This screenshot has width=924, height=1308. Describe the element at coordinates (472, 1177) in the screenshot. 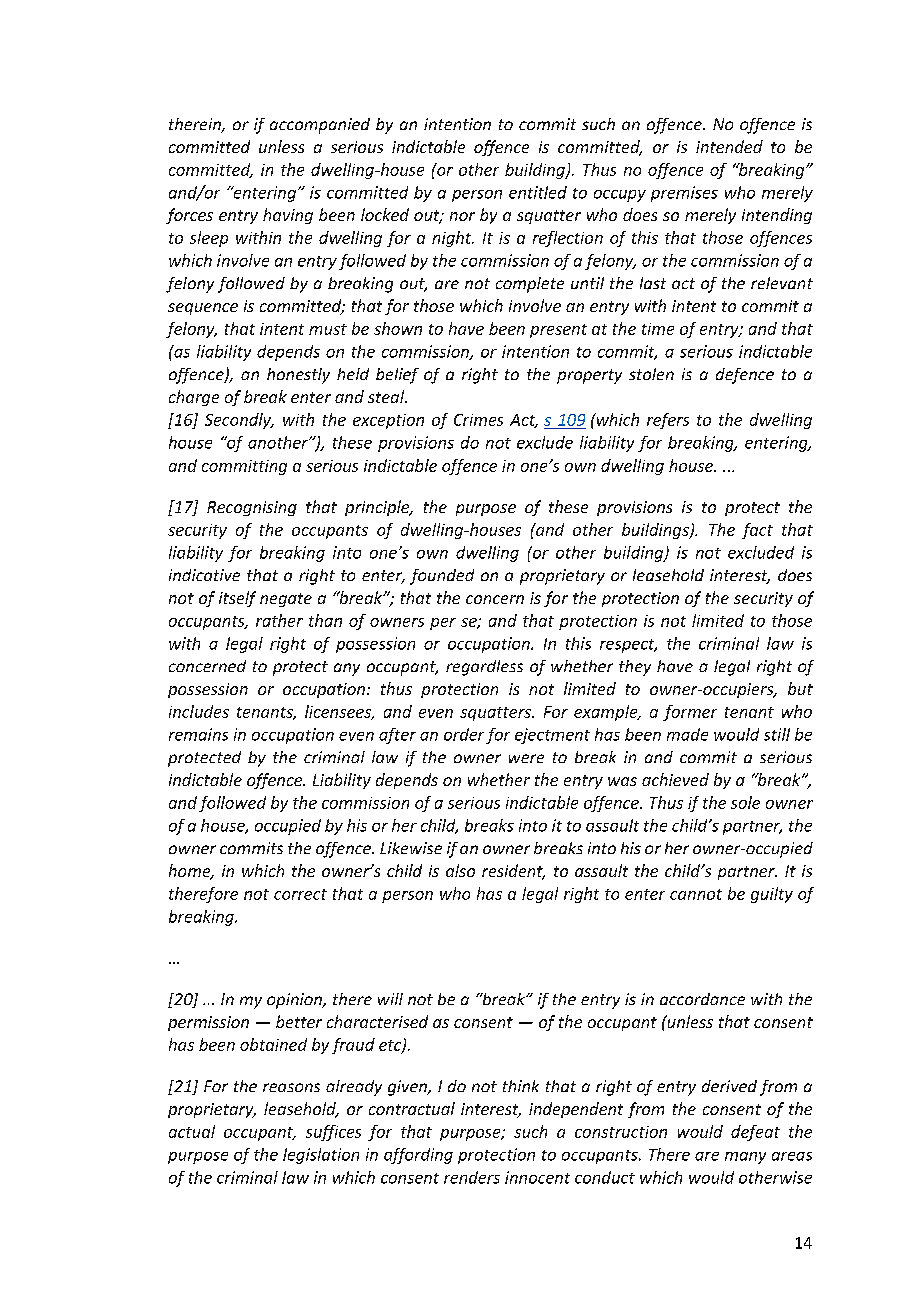

I see `renders` at that location.
